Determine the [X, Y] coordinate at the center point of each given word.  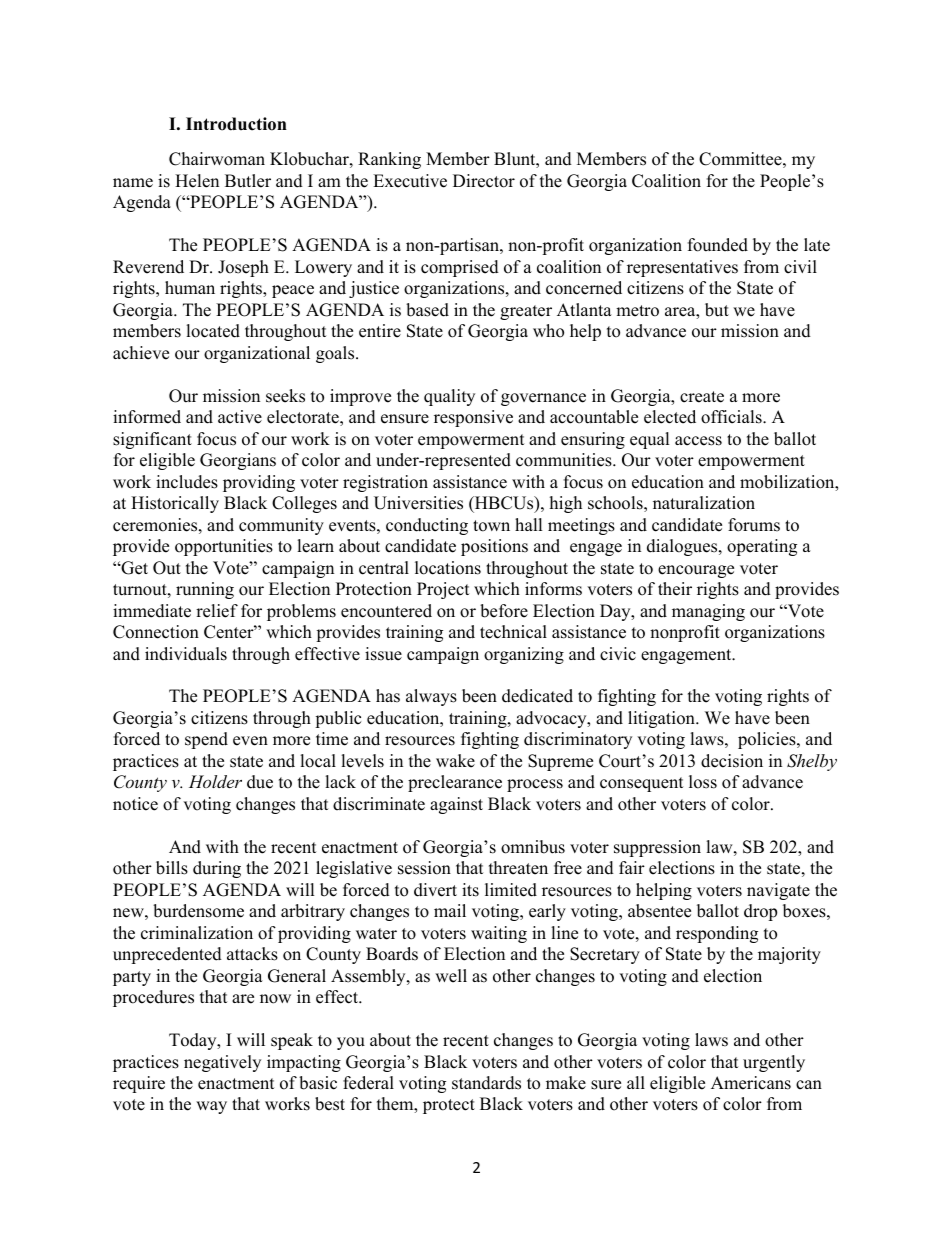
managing [708, 612]
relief [217, 611]
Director [484, 181]
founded [718, 245]
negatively [222, 1063]
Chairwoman [217, 159]
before [504, 611]
